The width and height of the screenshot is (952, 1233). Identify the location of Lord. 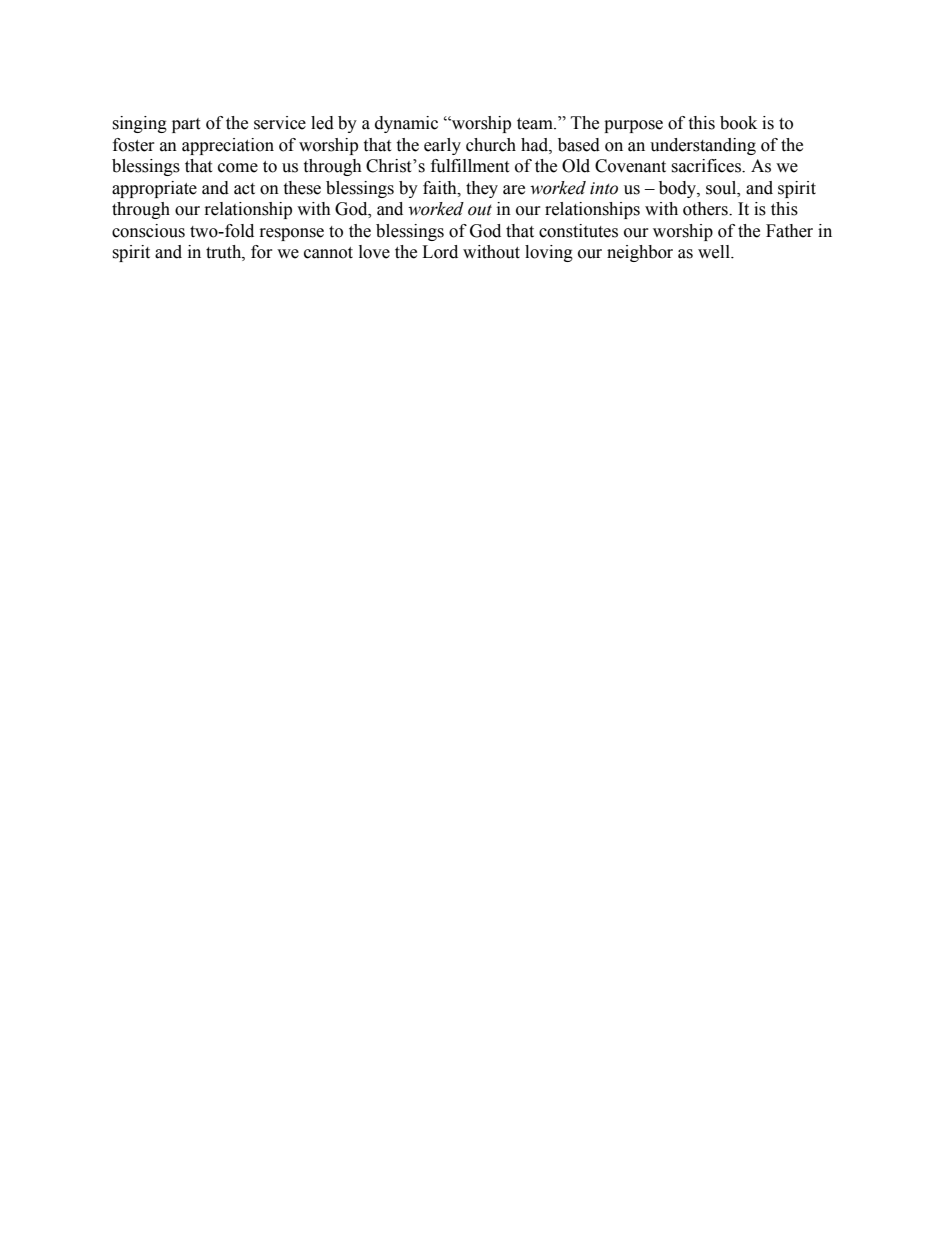
(440, 252).
